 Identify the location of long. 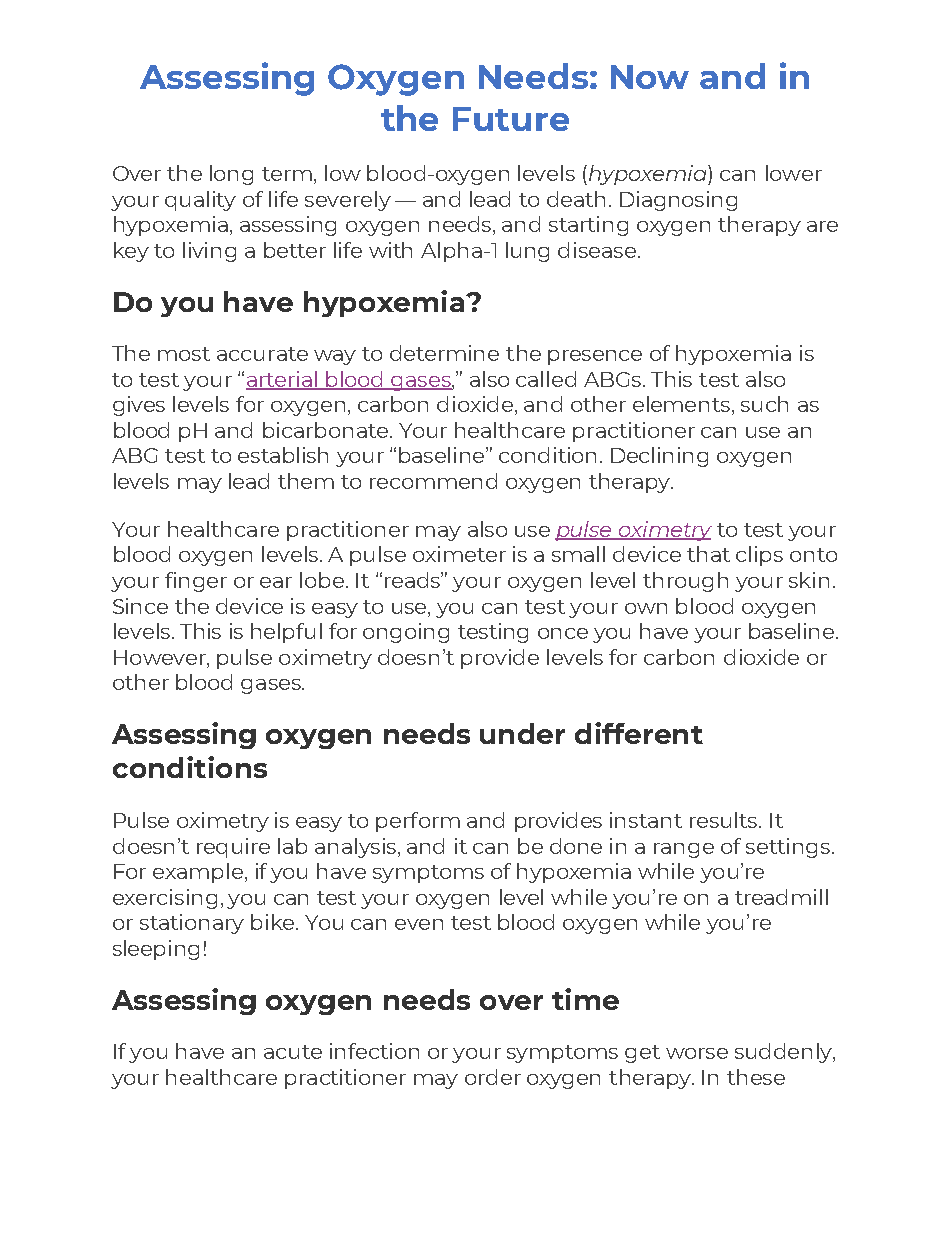
(231, 175).
